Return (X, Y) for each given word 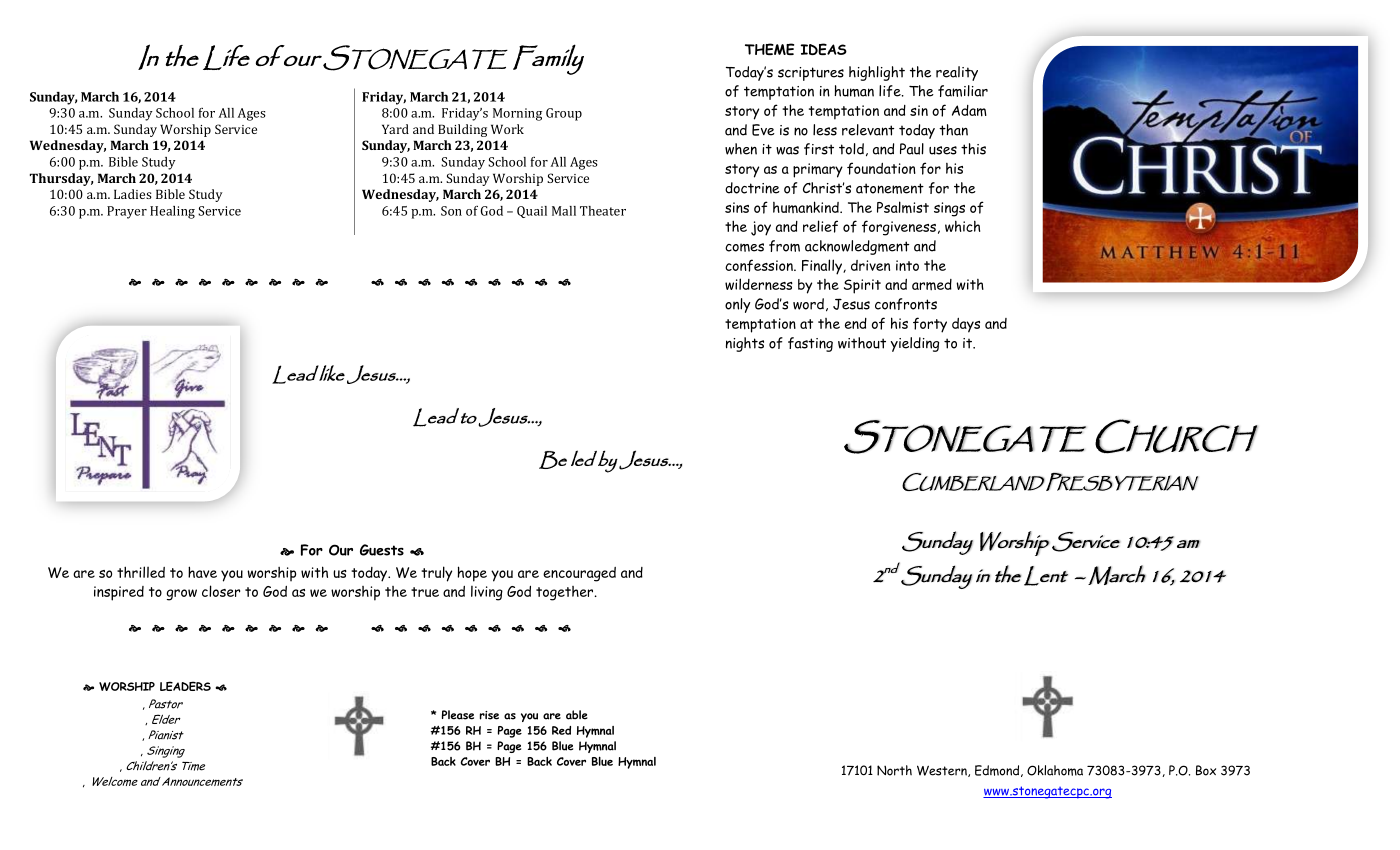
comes (744, 247)
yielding (915, 344)
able (577, 715)
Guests (382, 550)
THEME (769, 49)
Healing (172, 212)
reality (957, 73)
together (566, 593)
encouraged (579, 574)
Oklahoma (1055, 770)
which (962, 226)
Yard (395, 129)
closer (221, 591)
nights (745, 344)
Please (458, 715)
